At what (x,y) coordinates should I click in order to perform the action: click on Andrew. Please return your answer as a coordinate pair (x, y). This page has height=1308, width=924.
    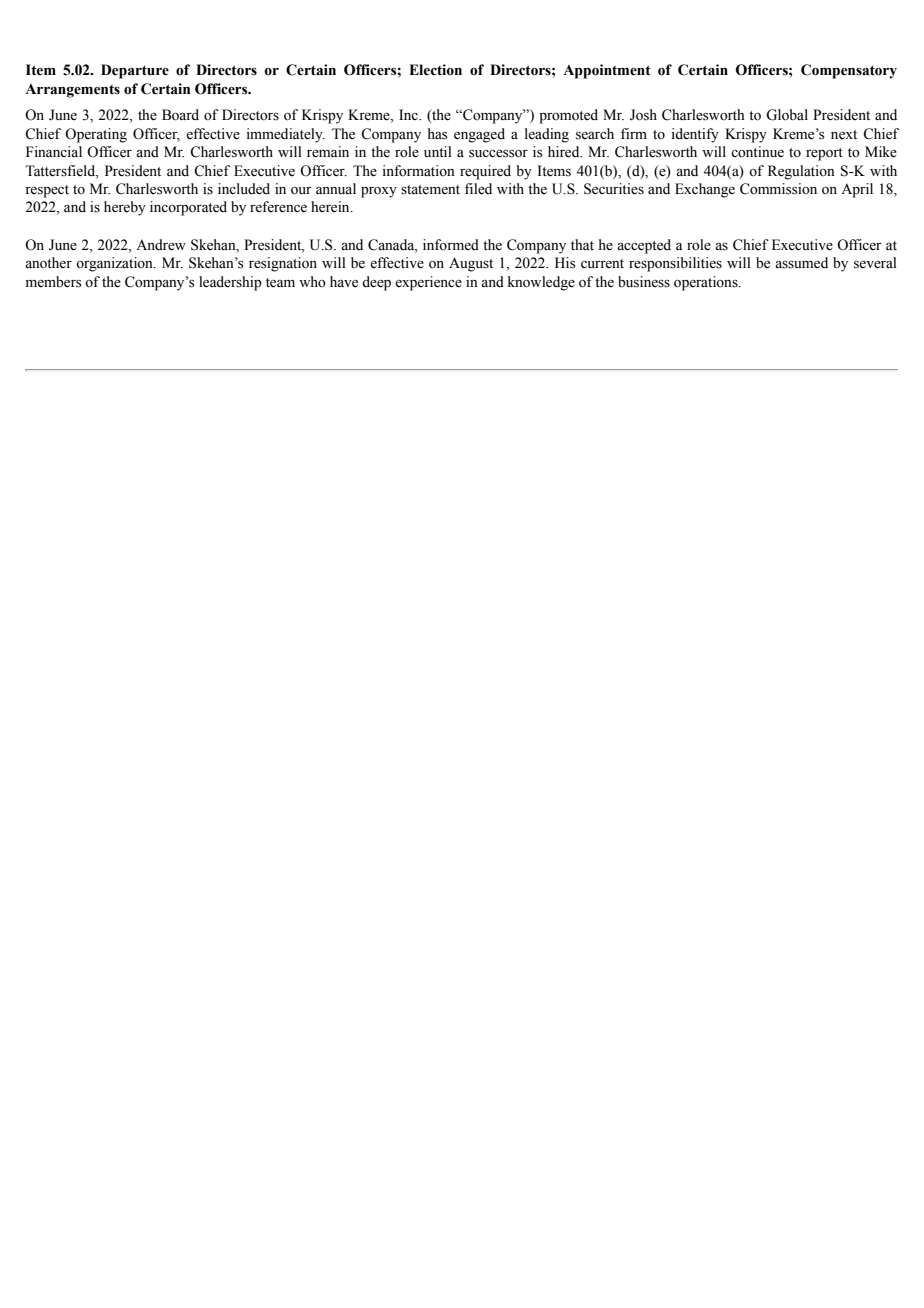
    Looking at the image, I should click on (161, 245).
